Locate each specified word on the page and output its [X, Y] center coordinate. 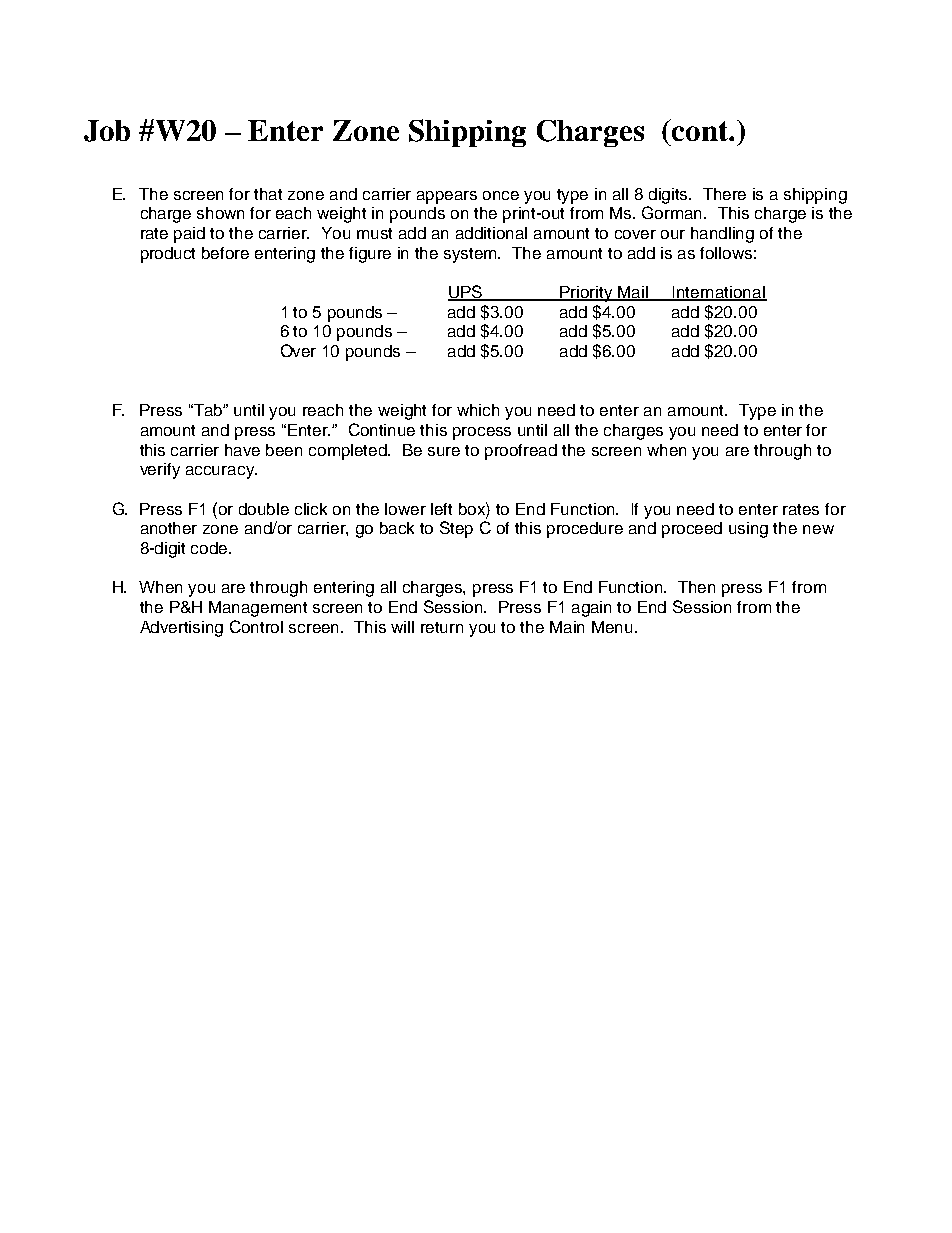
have [242, 450]
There [724, 194]
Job [107, 131]
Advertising [181, 629]
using [748, 530]
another [169, 528]
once [501, 195]
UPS [466, 293]
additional [491, 233]
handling [722, 235]
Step [456, 529]
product [168, 255]
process [482, 433]
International [719, 293]
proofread [521, 452]
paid [189, 235]
